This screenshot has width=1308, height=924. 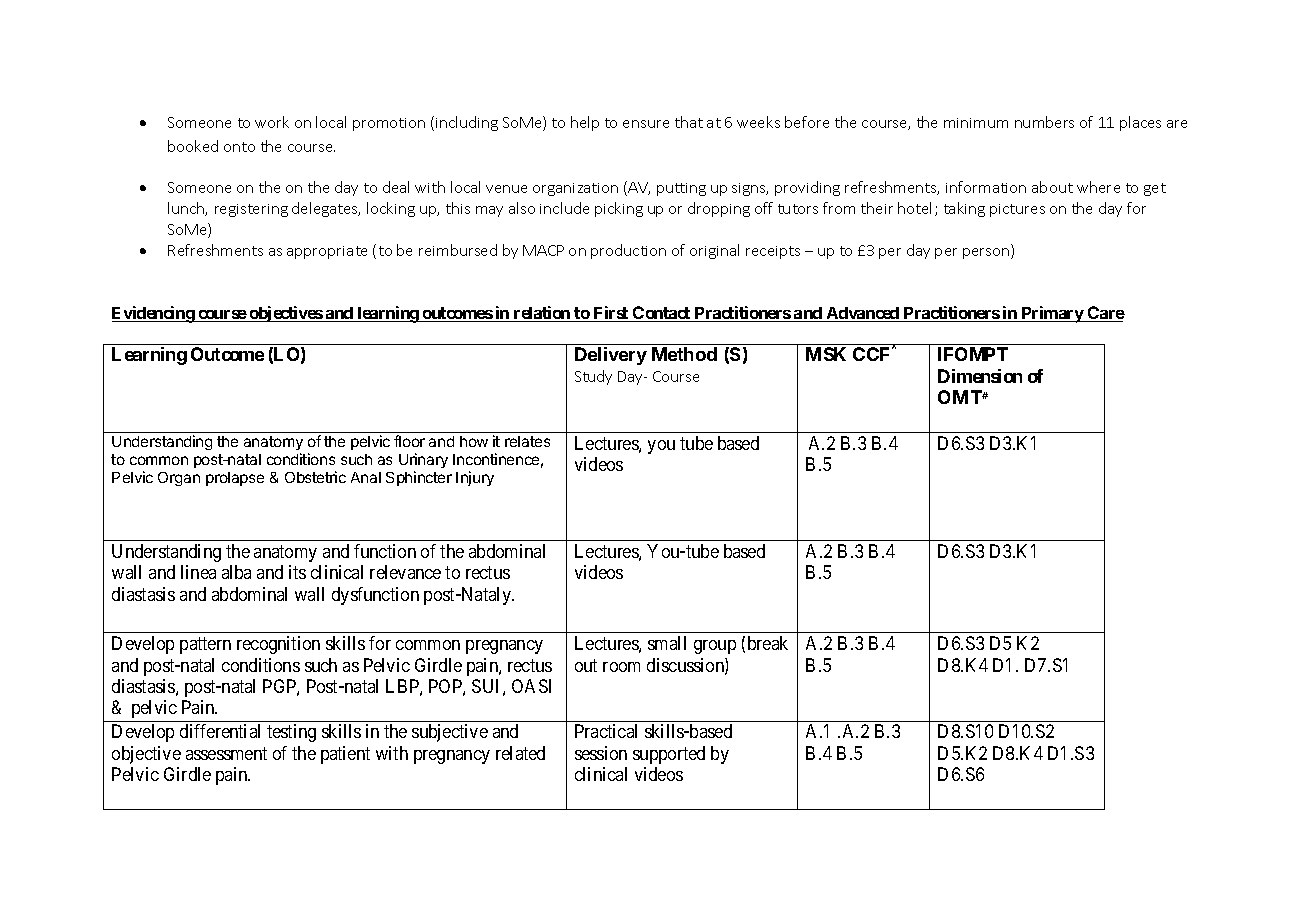 I want to click on Contact, so click(x=662, y=314).
